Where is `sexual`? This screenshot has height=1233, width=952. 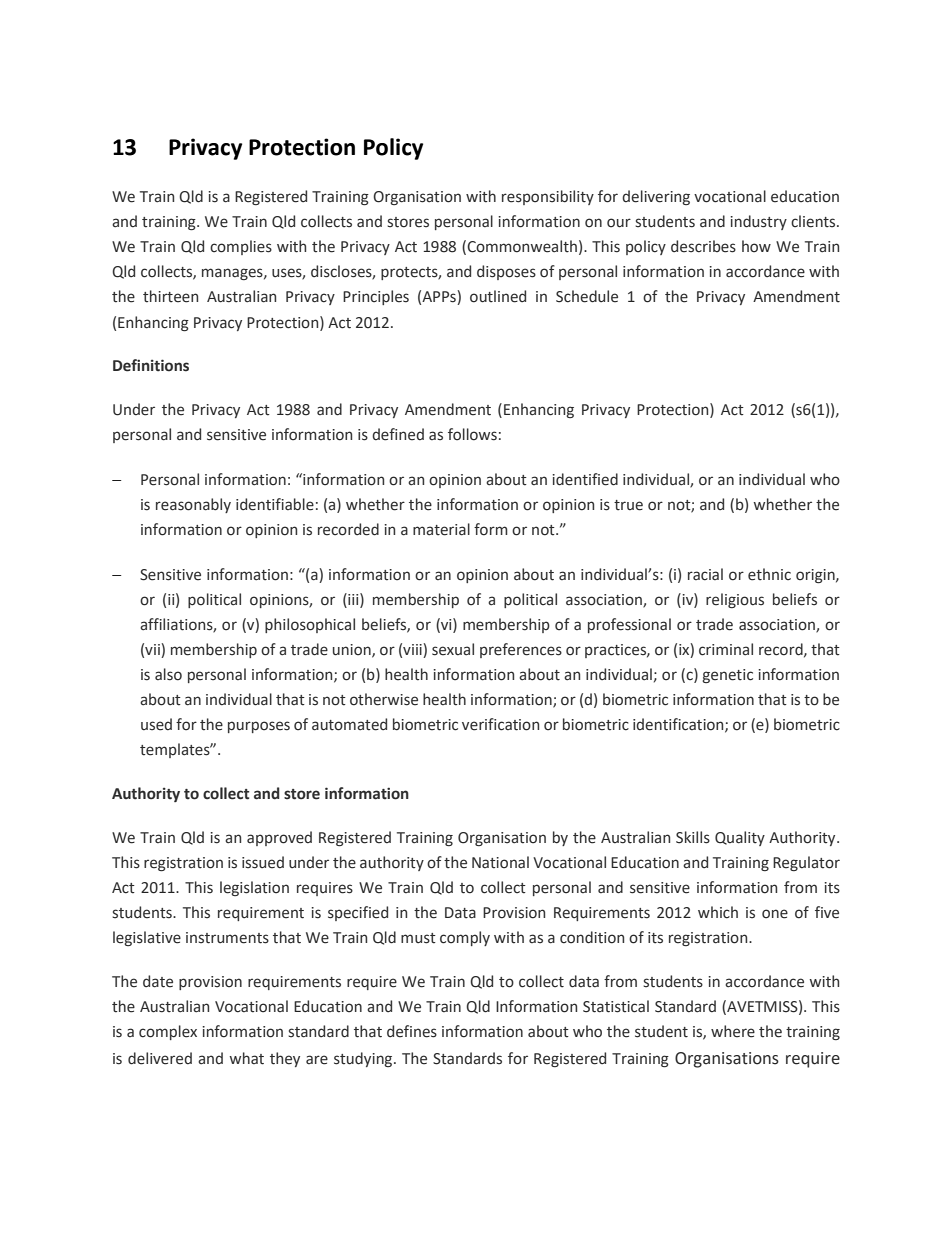 sexual is located at coordinates (453, 649).
